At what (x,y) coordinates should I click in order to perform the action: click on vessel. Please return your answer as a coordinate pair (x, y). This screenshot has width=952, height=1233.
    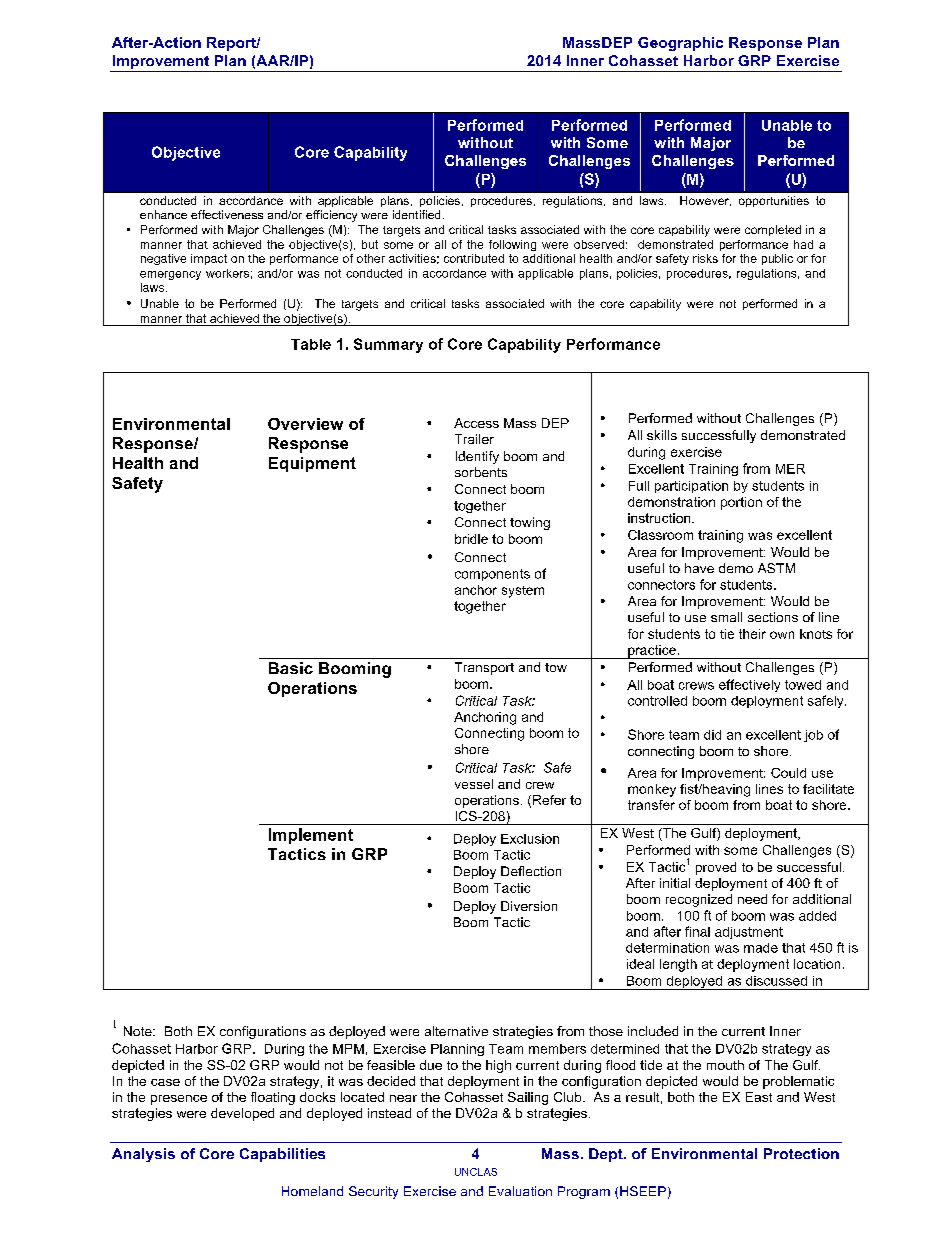
    Looking at the image, I should click on (474, 784).
